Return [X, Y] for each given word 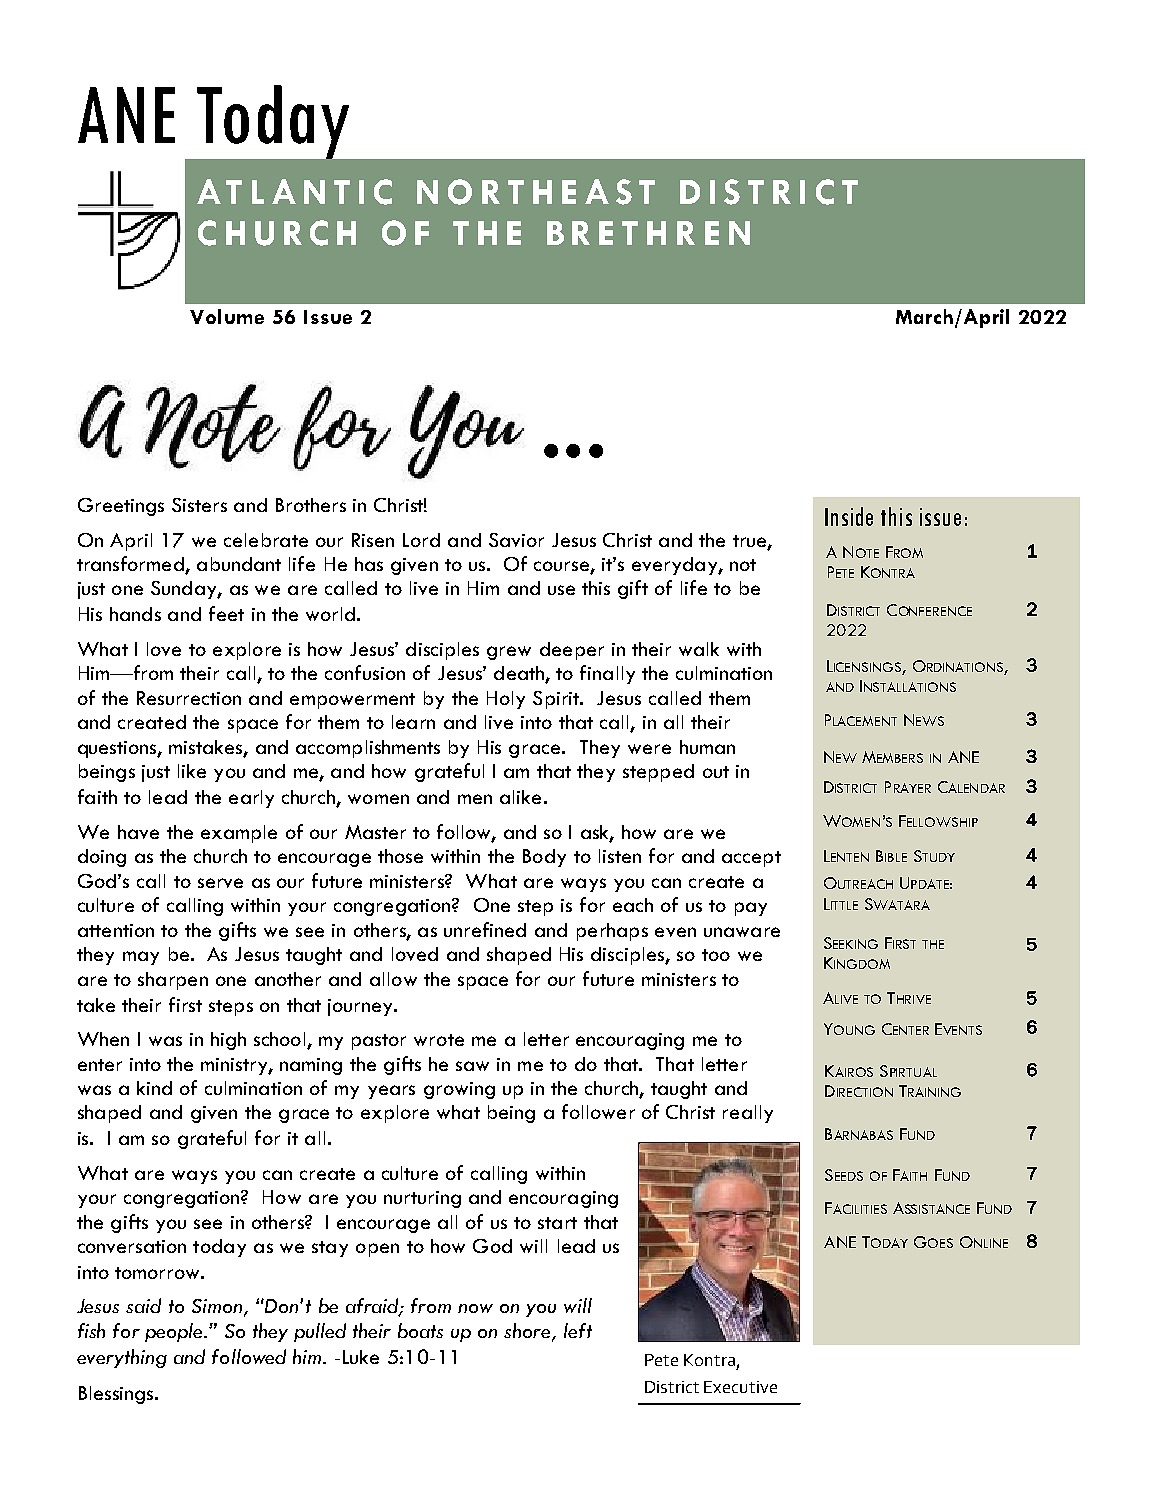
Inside [849, 516]
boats [420, 1330]
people [175, 1332]
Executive [740, 1387]
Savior [516, 540]
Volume [227, 316]
